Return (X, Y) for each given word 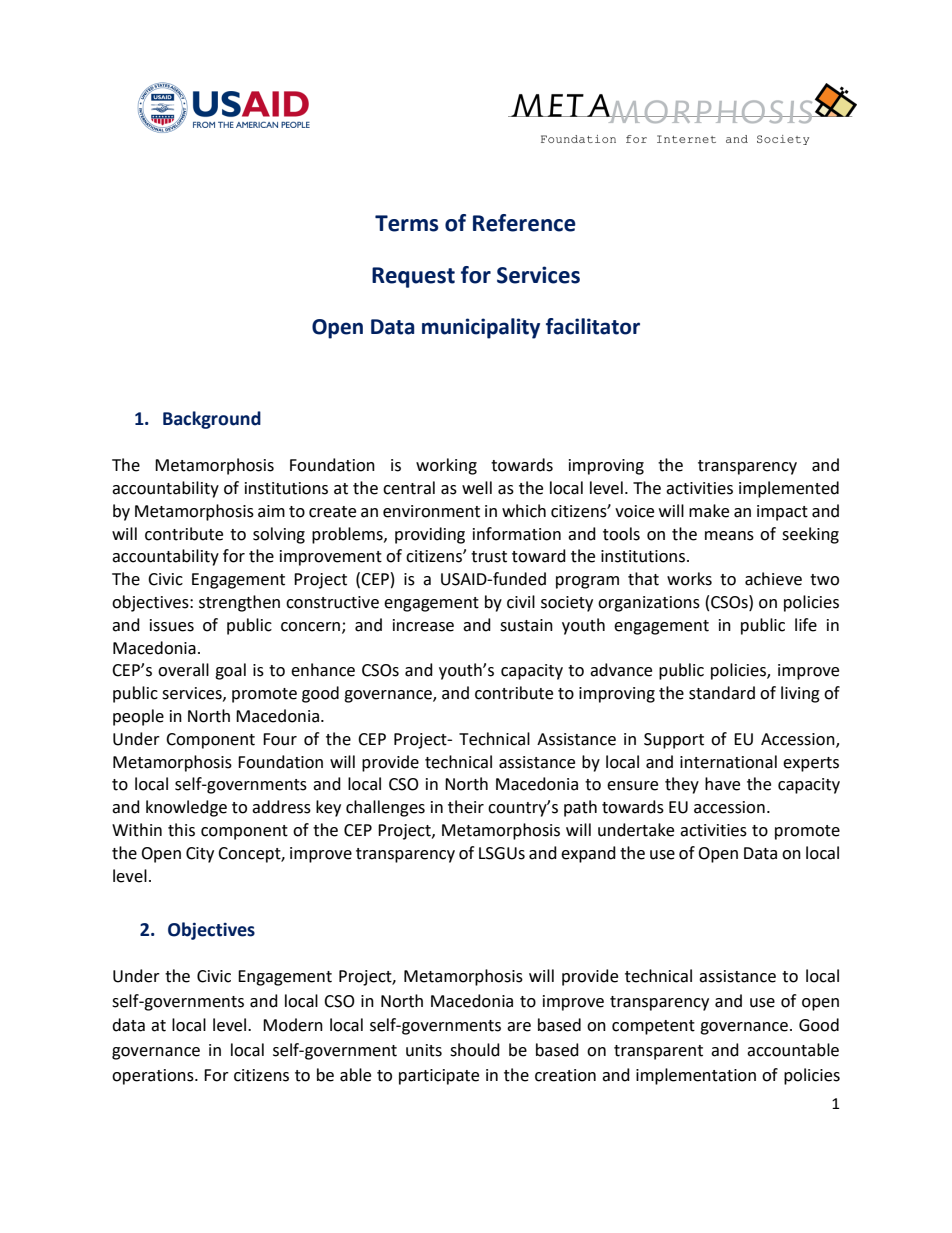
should (475, 1050)
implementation (696, 1076)
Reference (524, 223)
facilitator (593, 326)
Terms (407, 223)
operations (154, 1077)
